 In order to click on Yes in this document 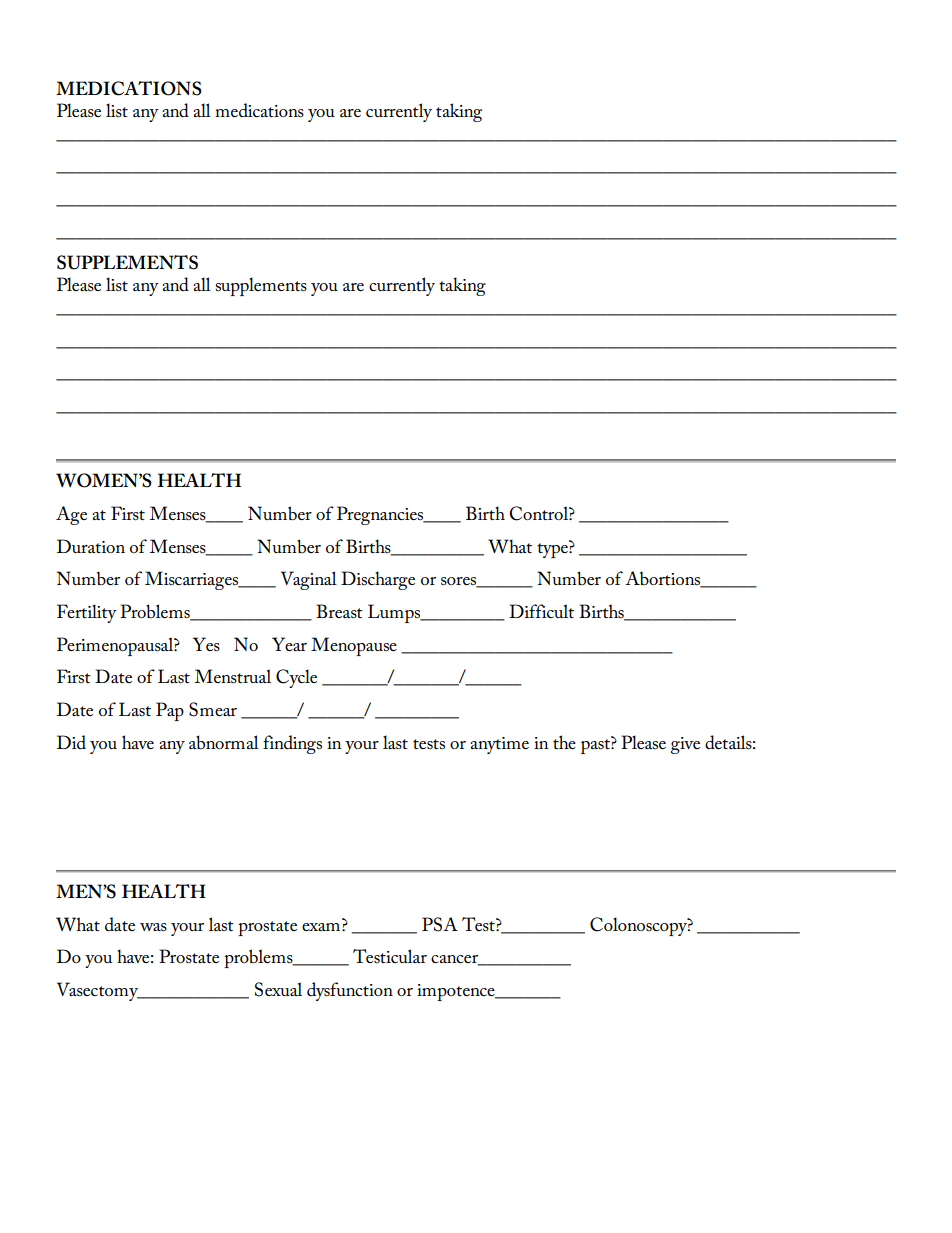, I will do `click(206, 644)`.
